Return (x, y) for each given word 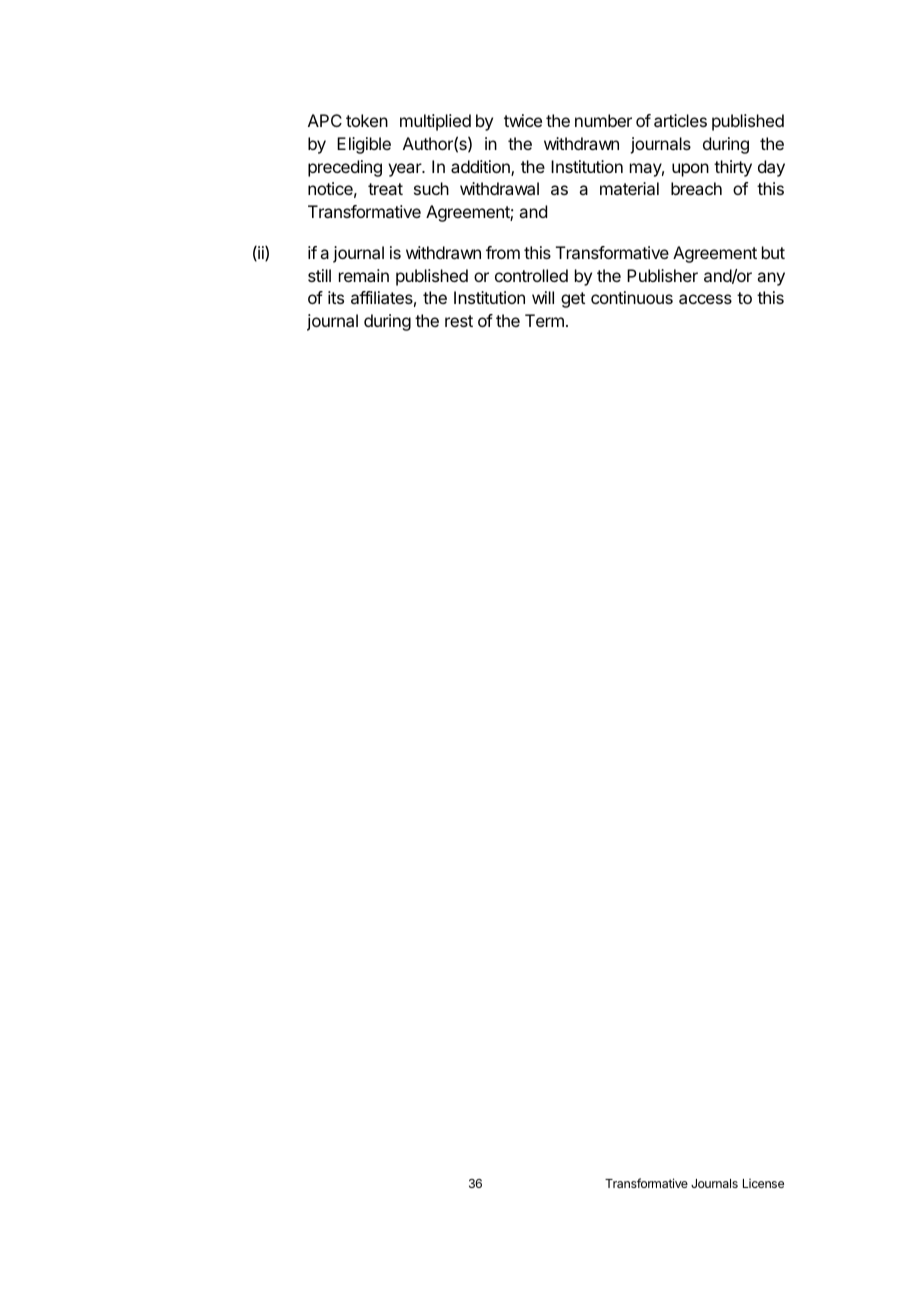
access (705, 299)
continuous (632, 297)
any (771, 279)
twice (523, 120)
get (573, 300)
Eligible (364, 145)
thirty (733, 168)
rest (459, 321)
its (336, 297)
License (763, 1183)
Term (544, 320)
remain (364, 275)
